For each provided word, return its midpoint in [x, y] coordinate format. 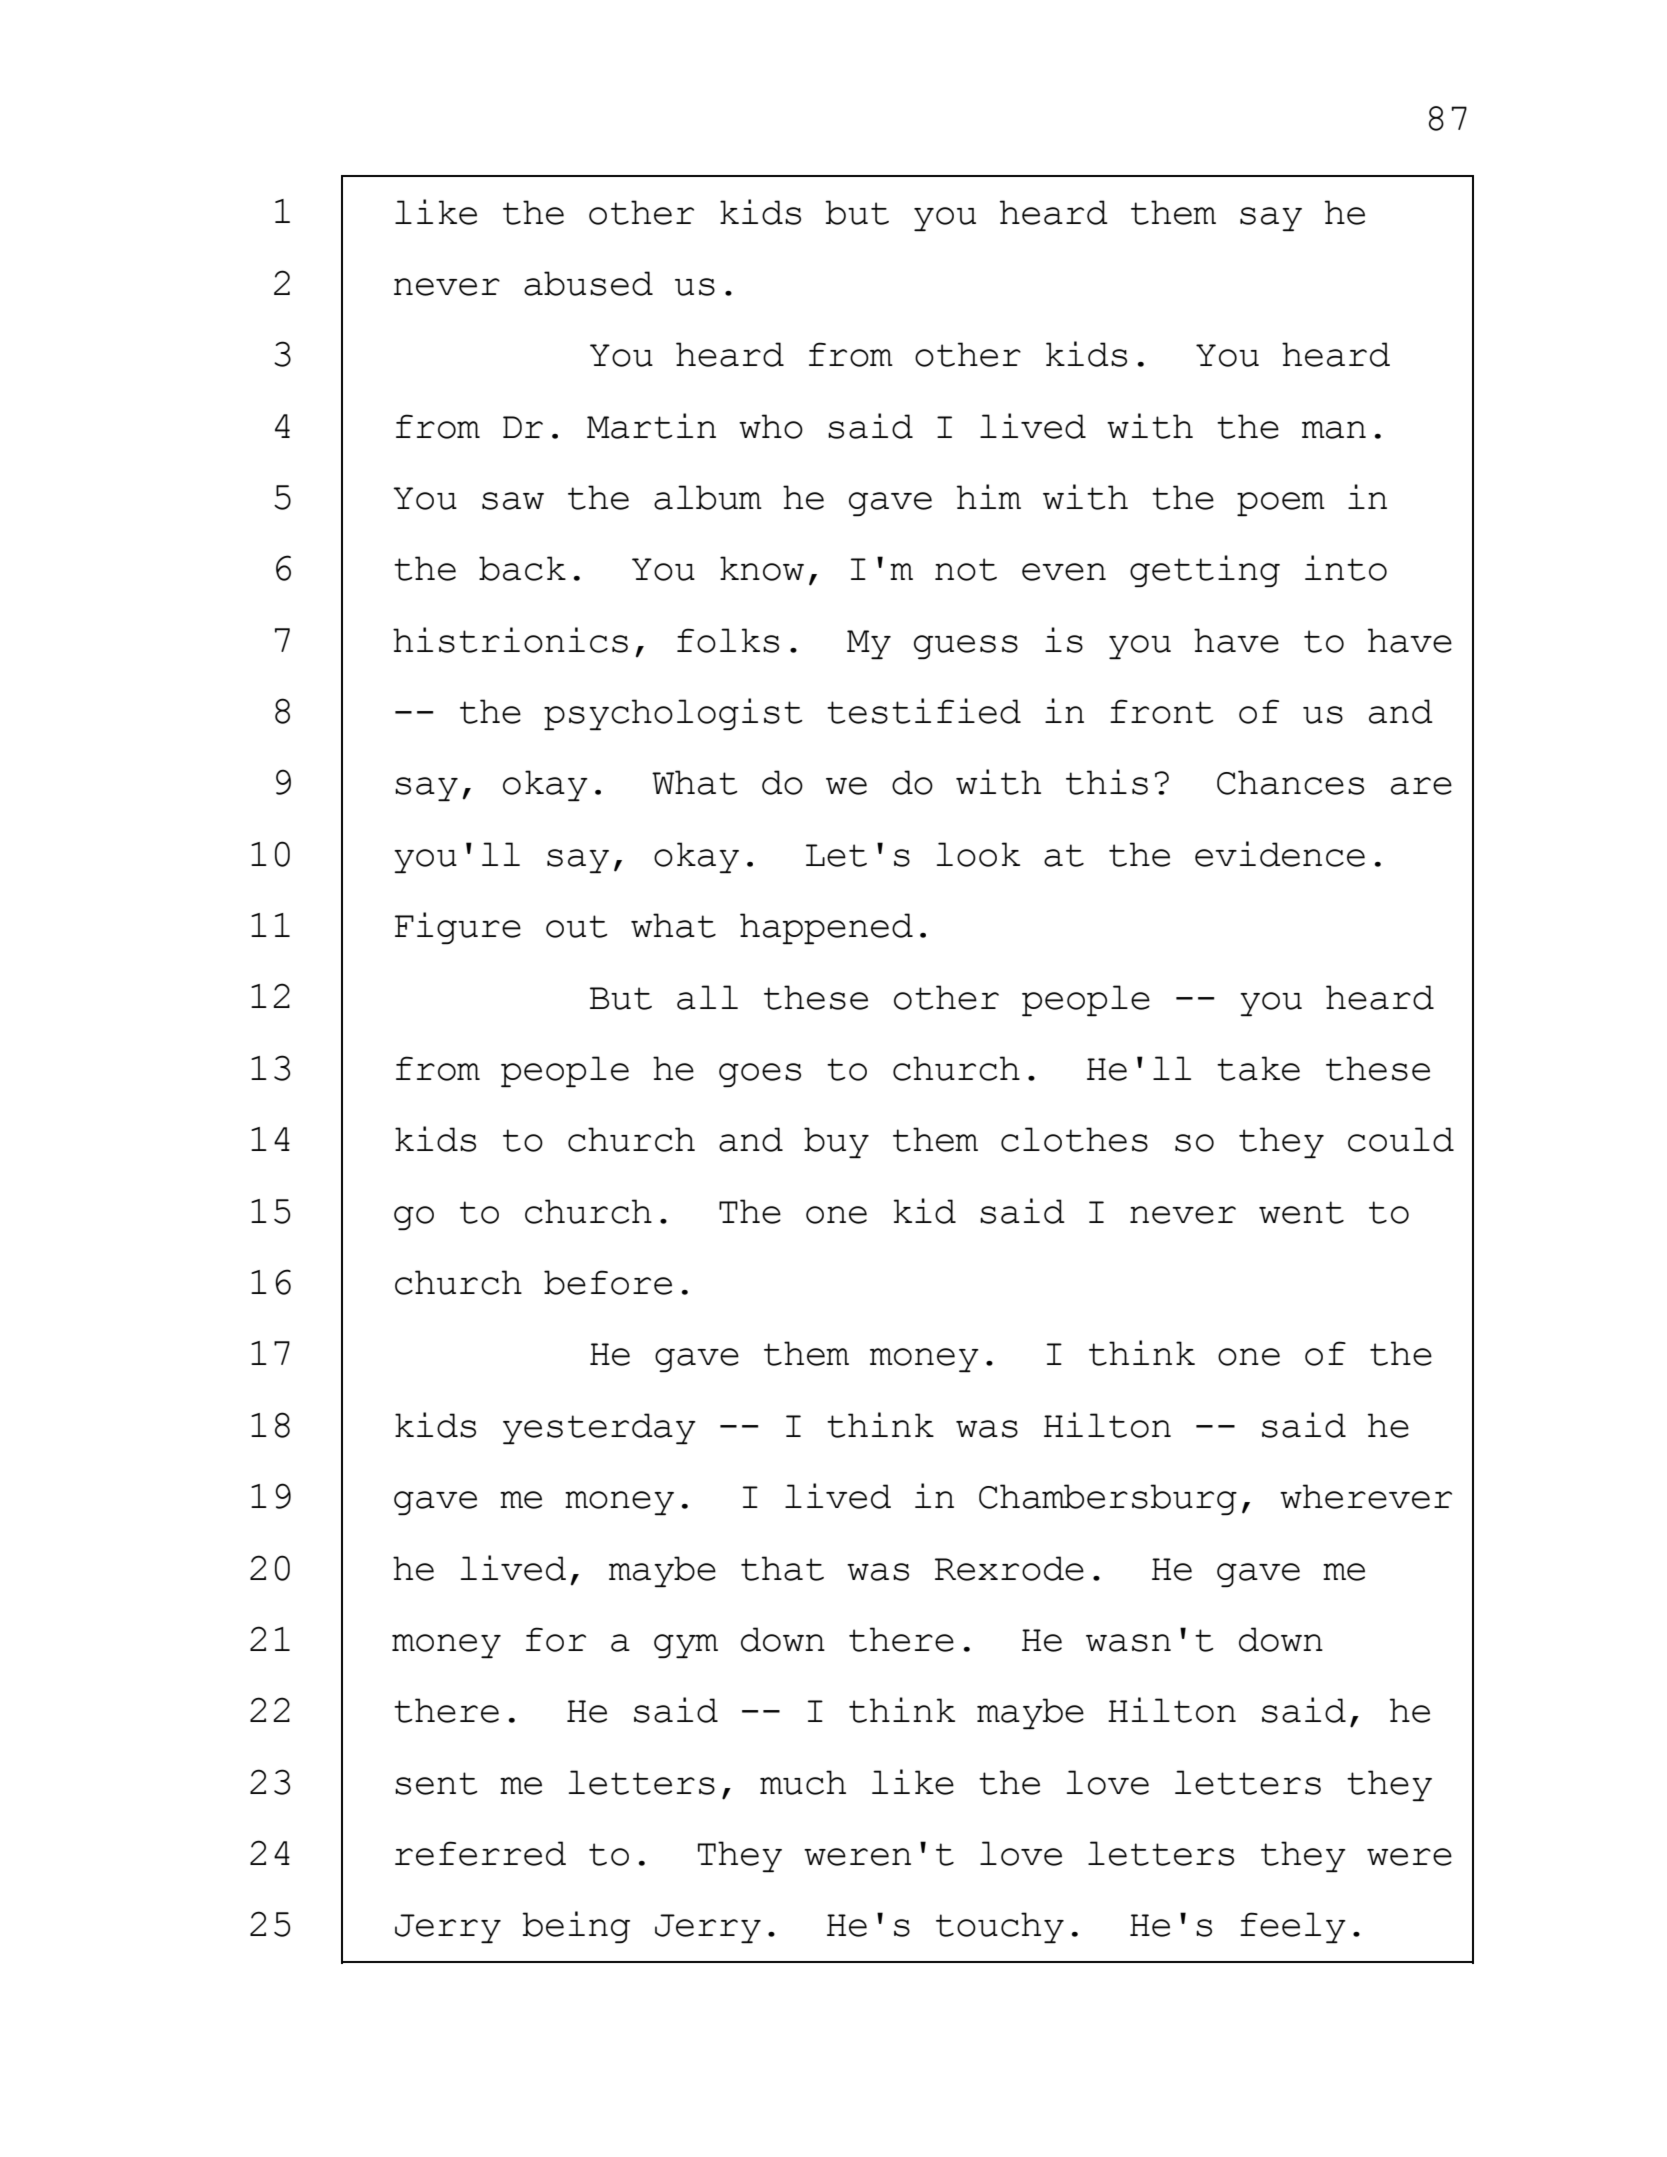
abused [588, 283]
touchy [1000, 1927]
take [1258, 1068]
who [771, 426]
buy [836, 1142]
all [707, 997]
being [576, 1927]
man [1334, 430]
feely [1293, 1927]
